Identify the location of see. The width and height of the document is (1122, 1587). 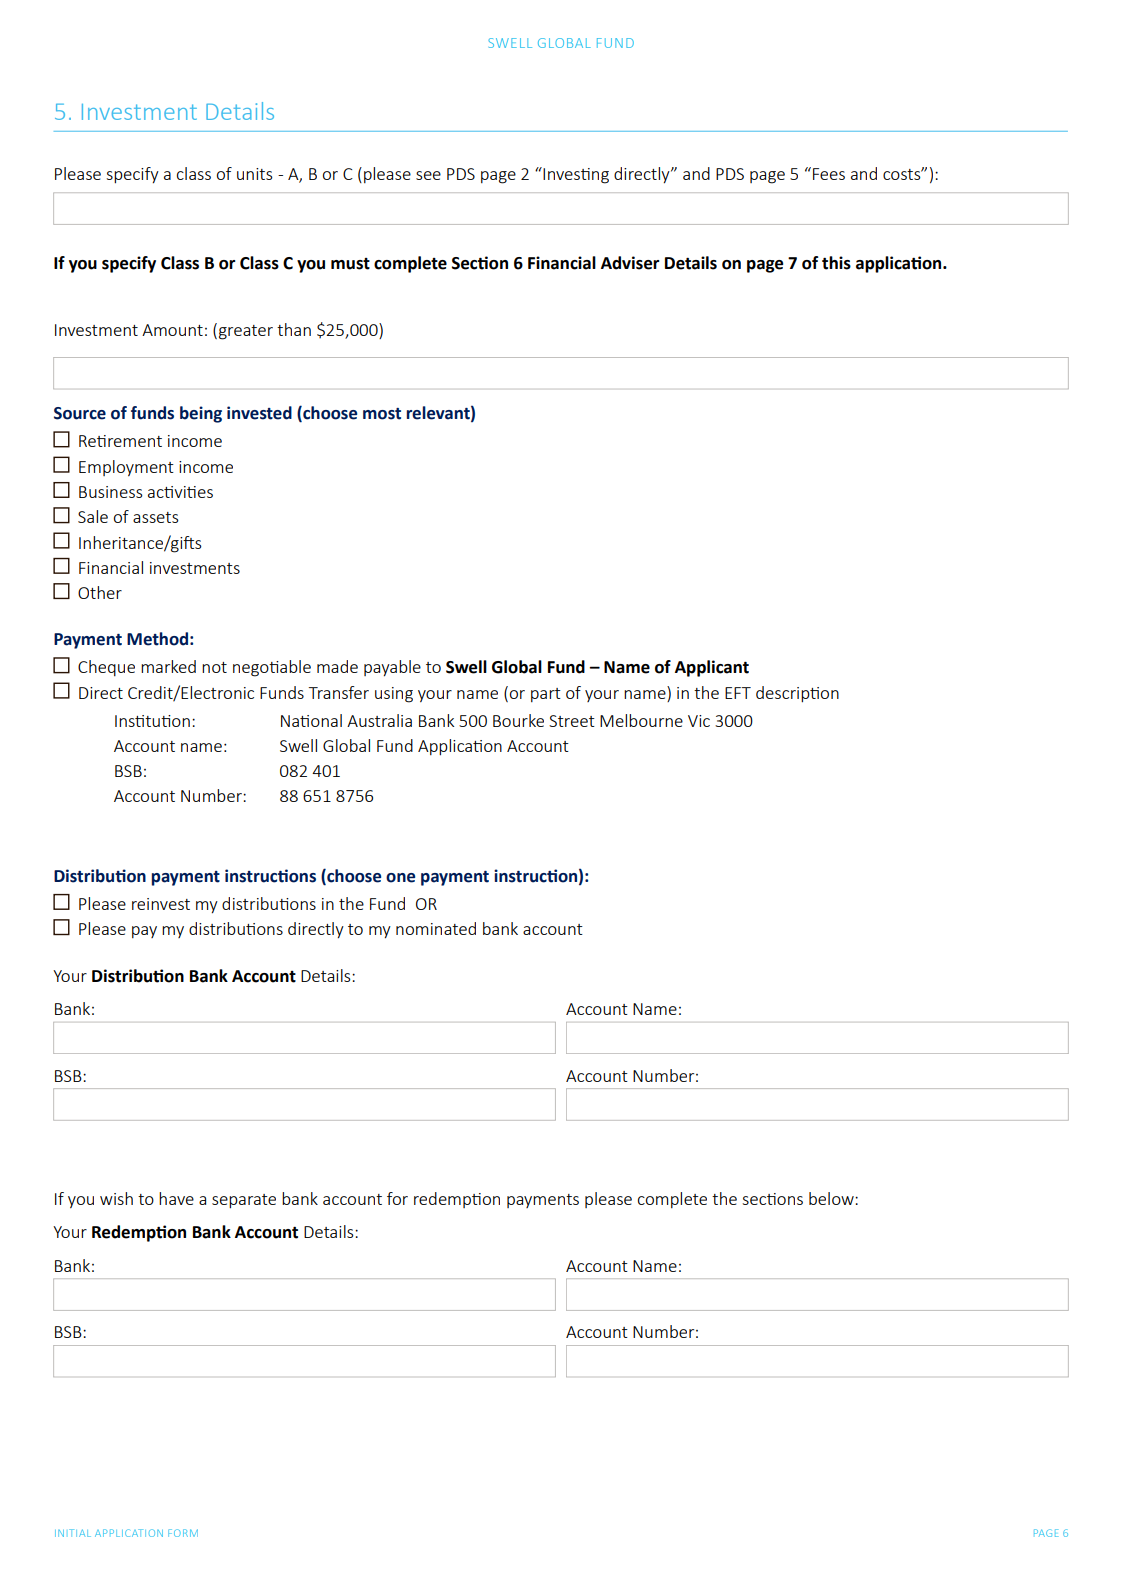
(428, 175).
